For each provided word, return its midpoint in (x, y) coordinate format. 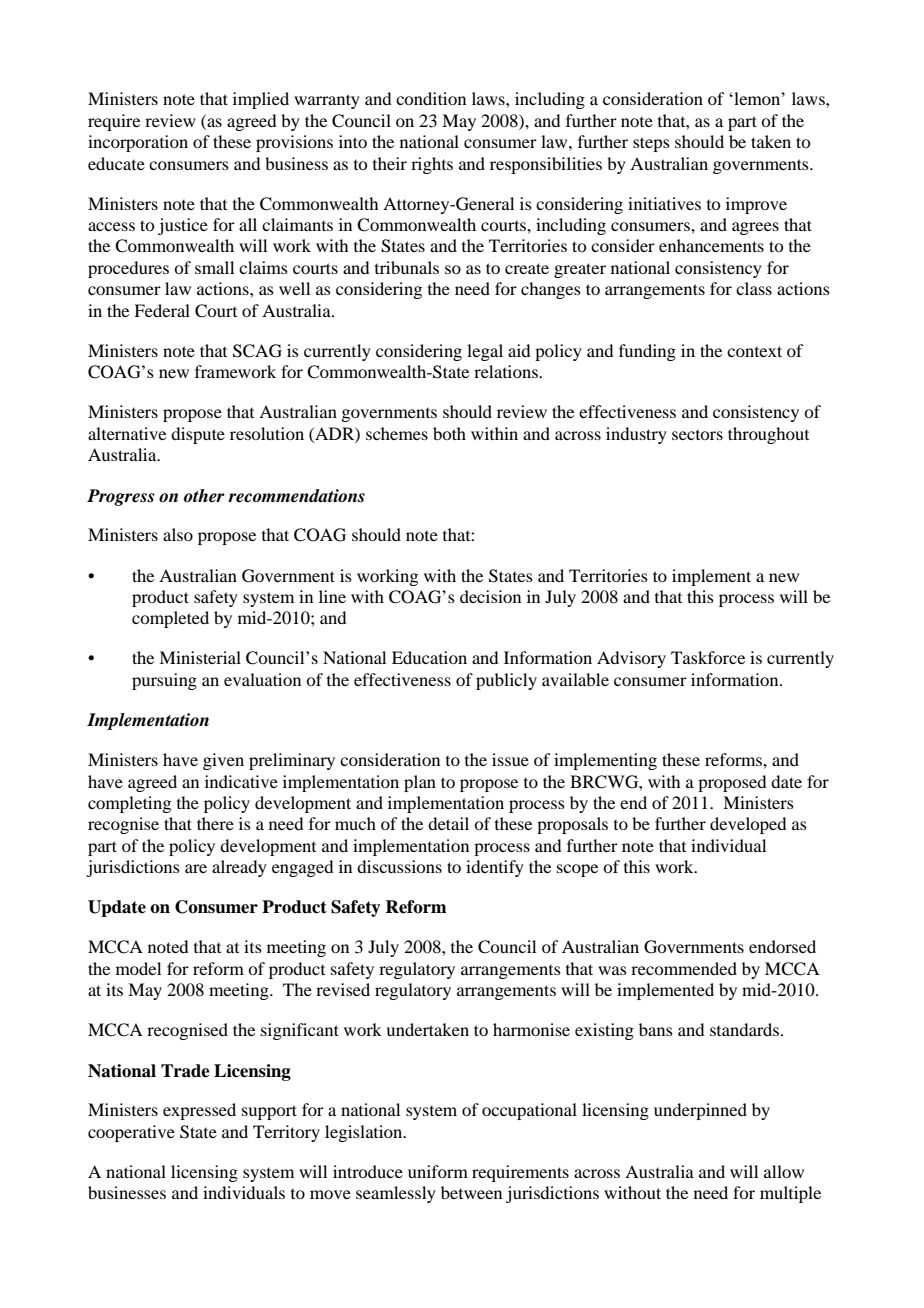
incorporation (138, 143)
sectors (697, 435)
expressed (199, 1111)
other (204, 496)
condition (431, 98)
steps (651, 144)
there (215, 823)
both (449, 433)
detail (448, 823)
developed (748, 825)
